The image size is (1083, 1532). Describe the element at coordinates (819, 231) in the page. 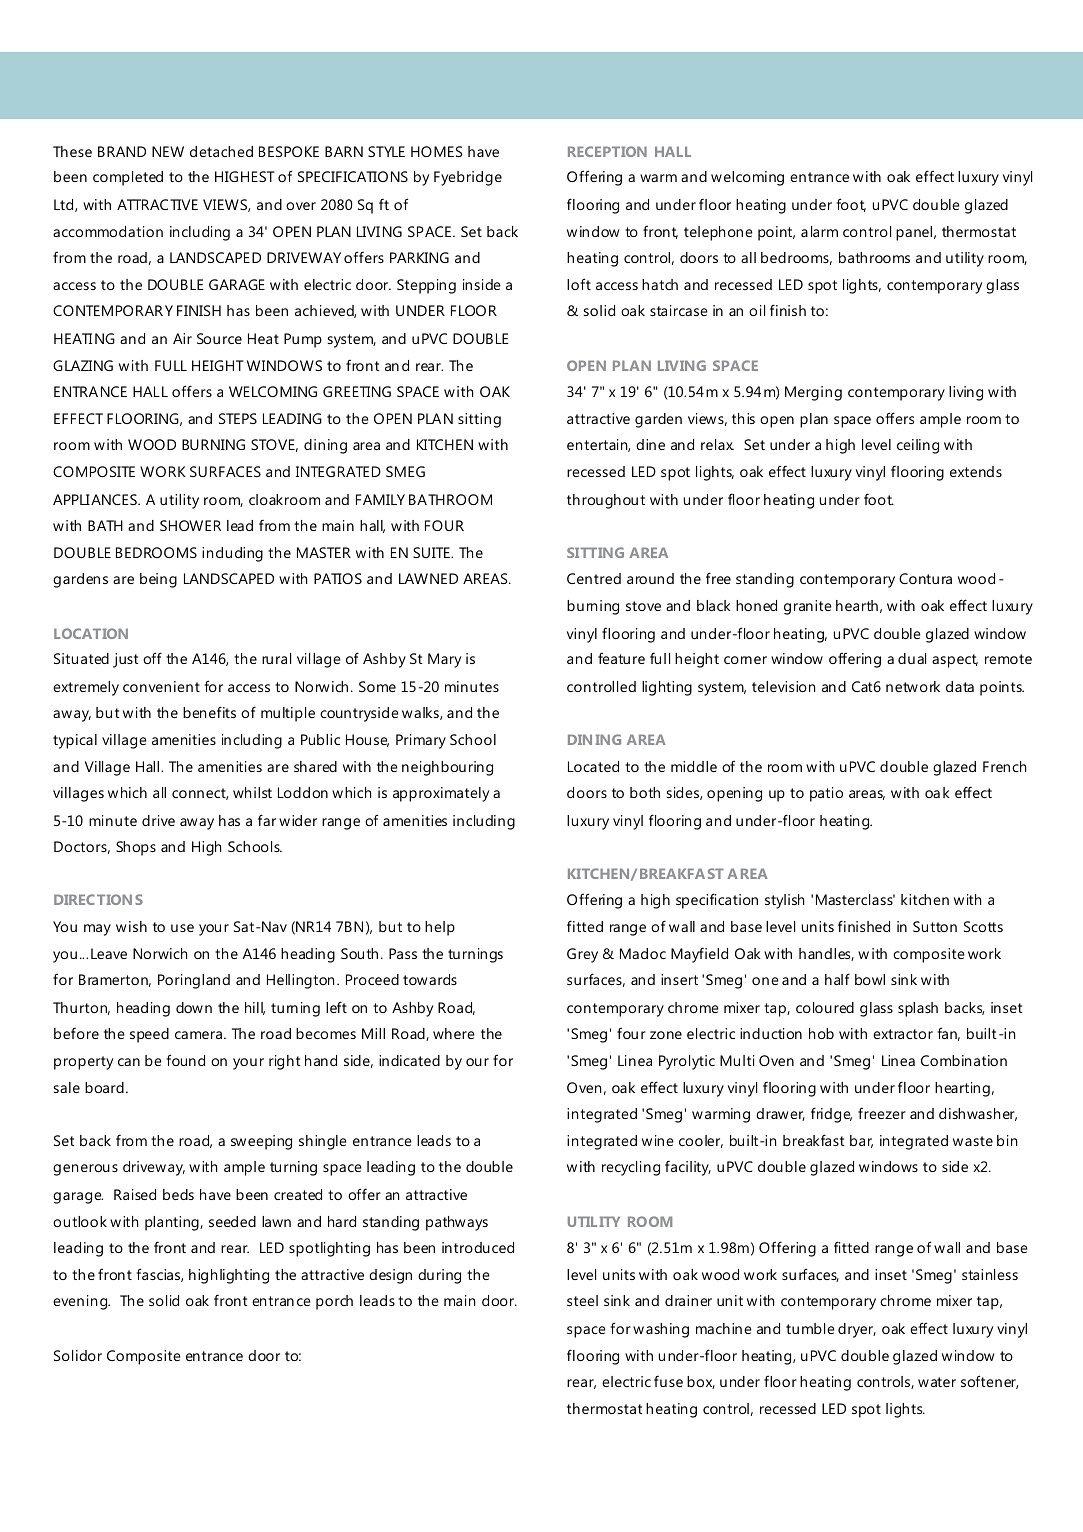

I see `alarm` at that location.
